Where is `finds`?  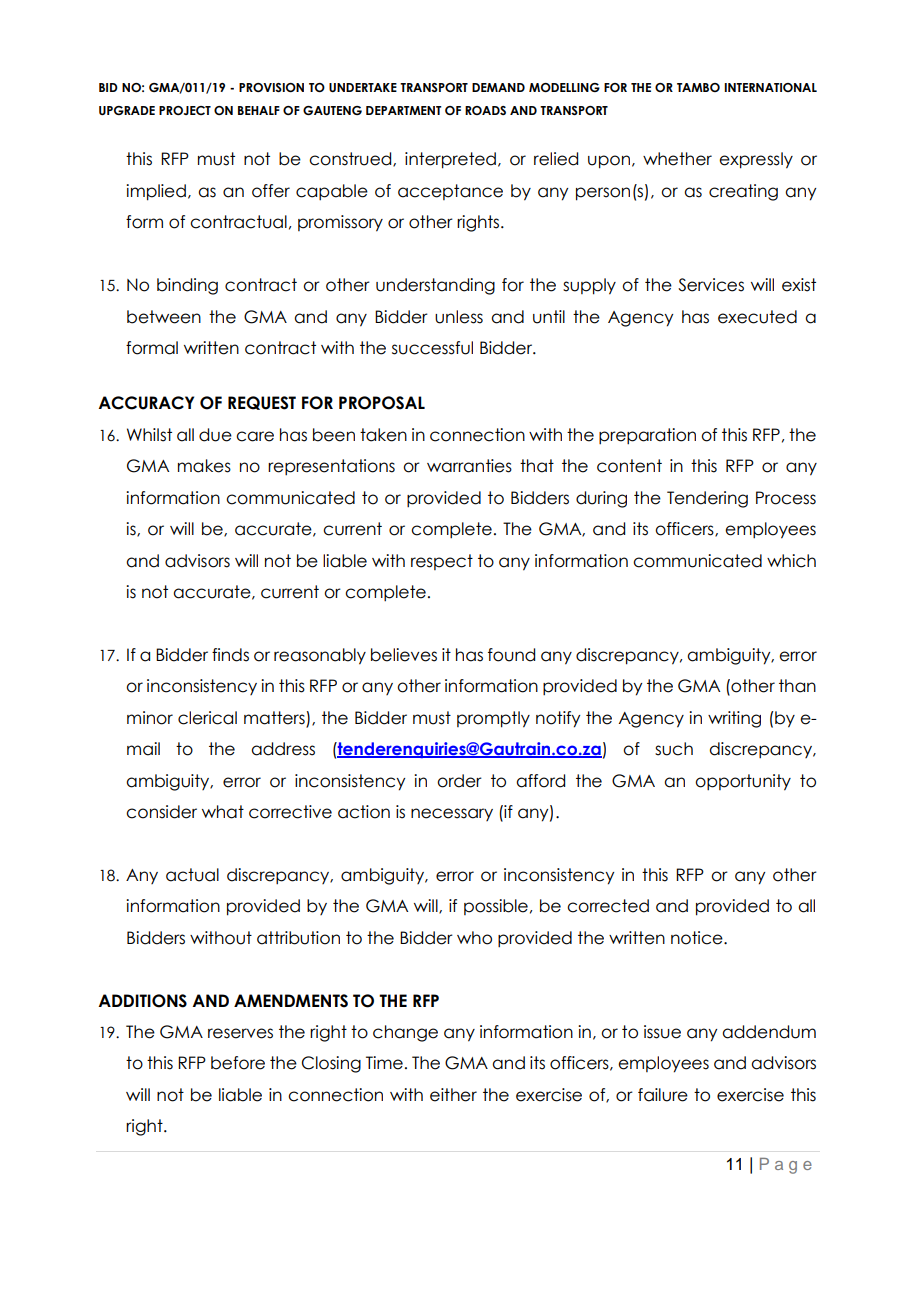 finds is located at coordinates (230, 655).
